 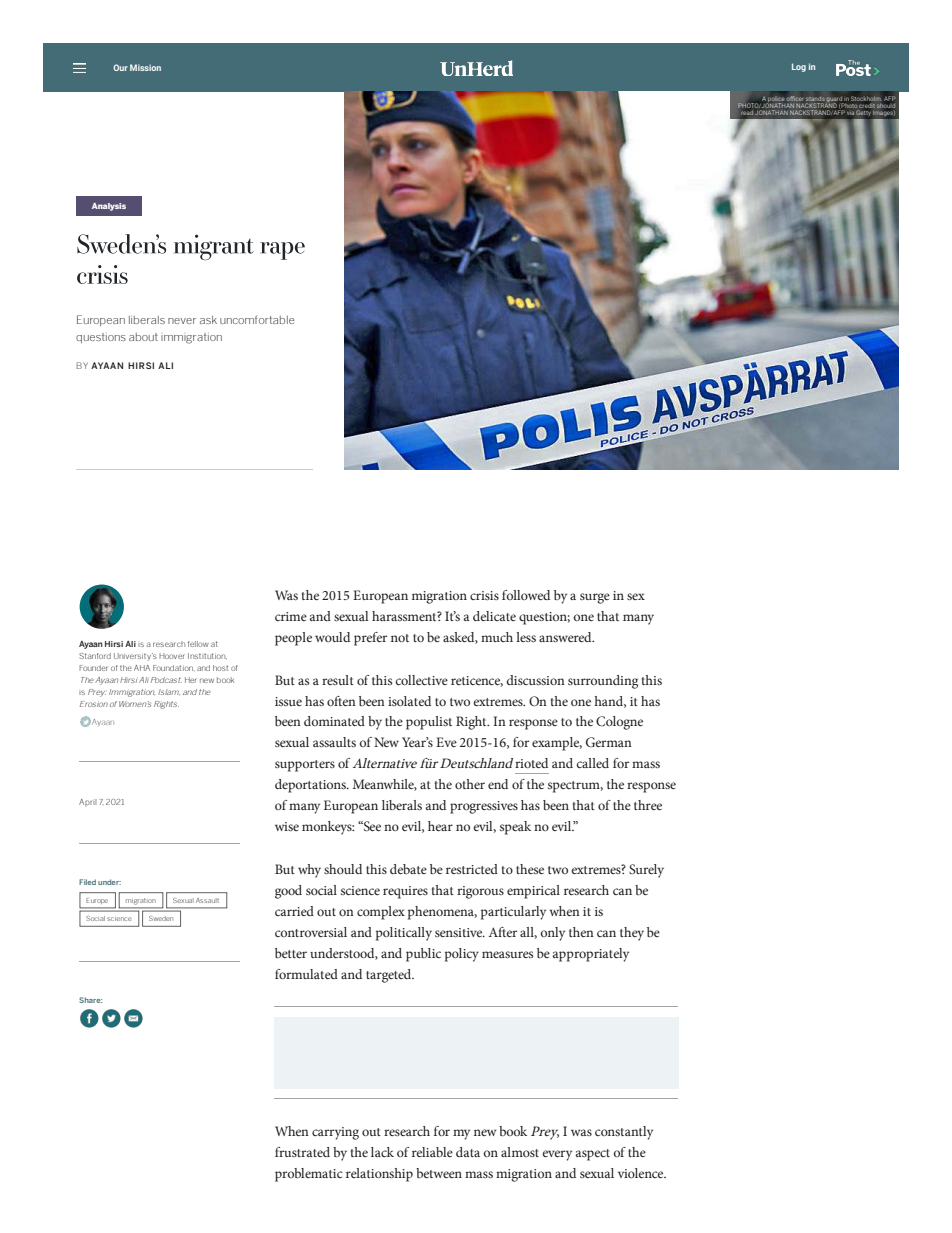 What do you see at coordinates (145, 67) in the screenshot?
I see `Mission` at bounding box center [145, 67].
